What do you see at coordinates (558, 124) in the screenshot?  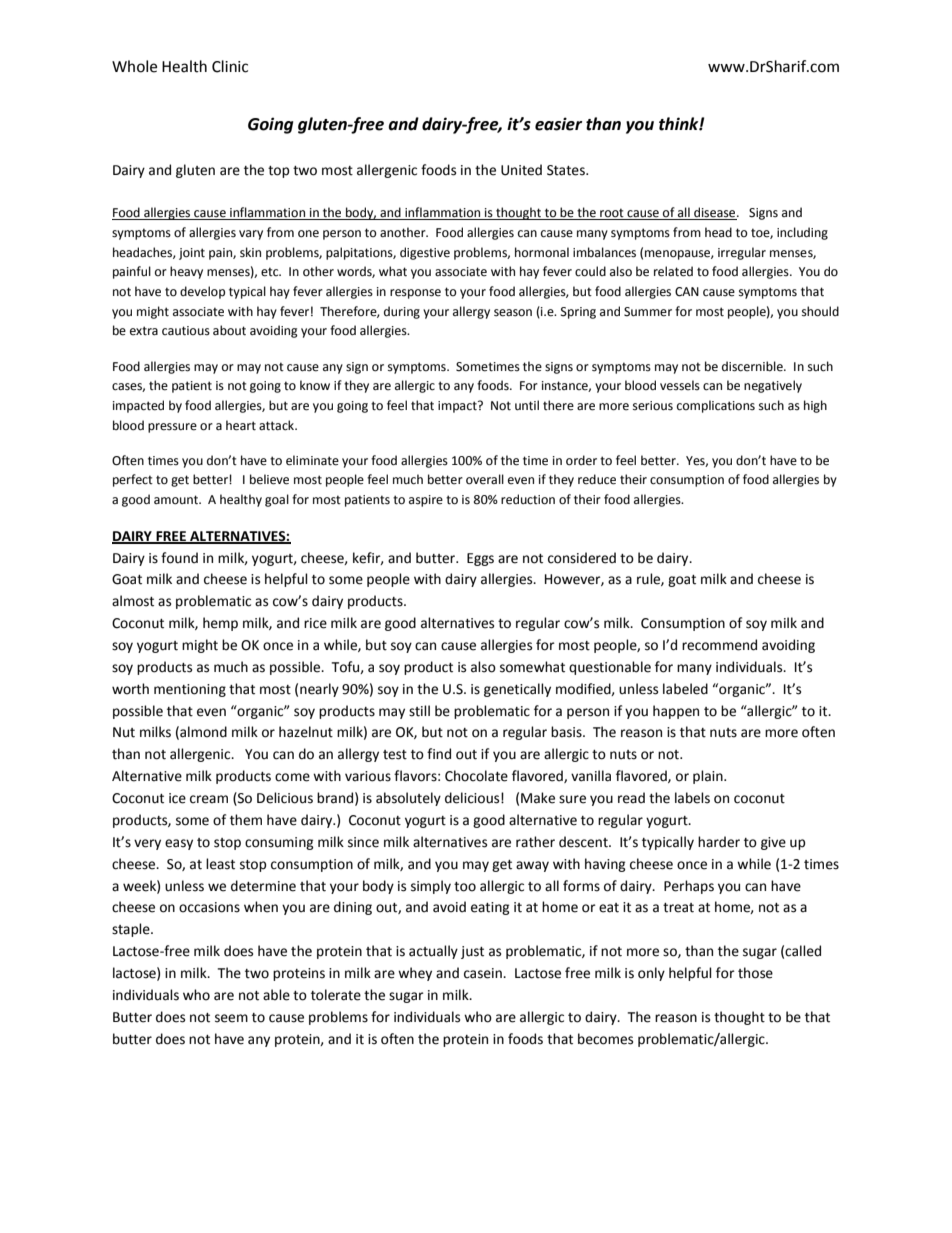 I see `easier` at bounding box center [558, 124].
